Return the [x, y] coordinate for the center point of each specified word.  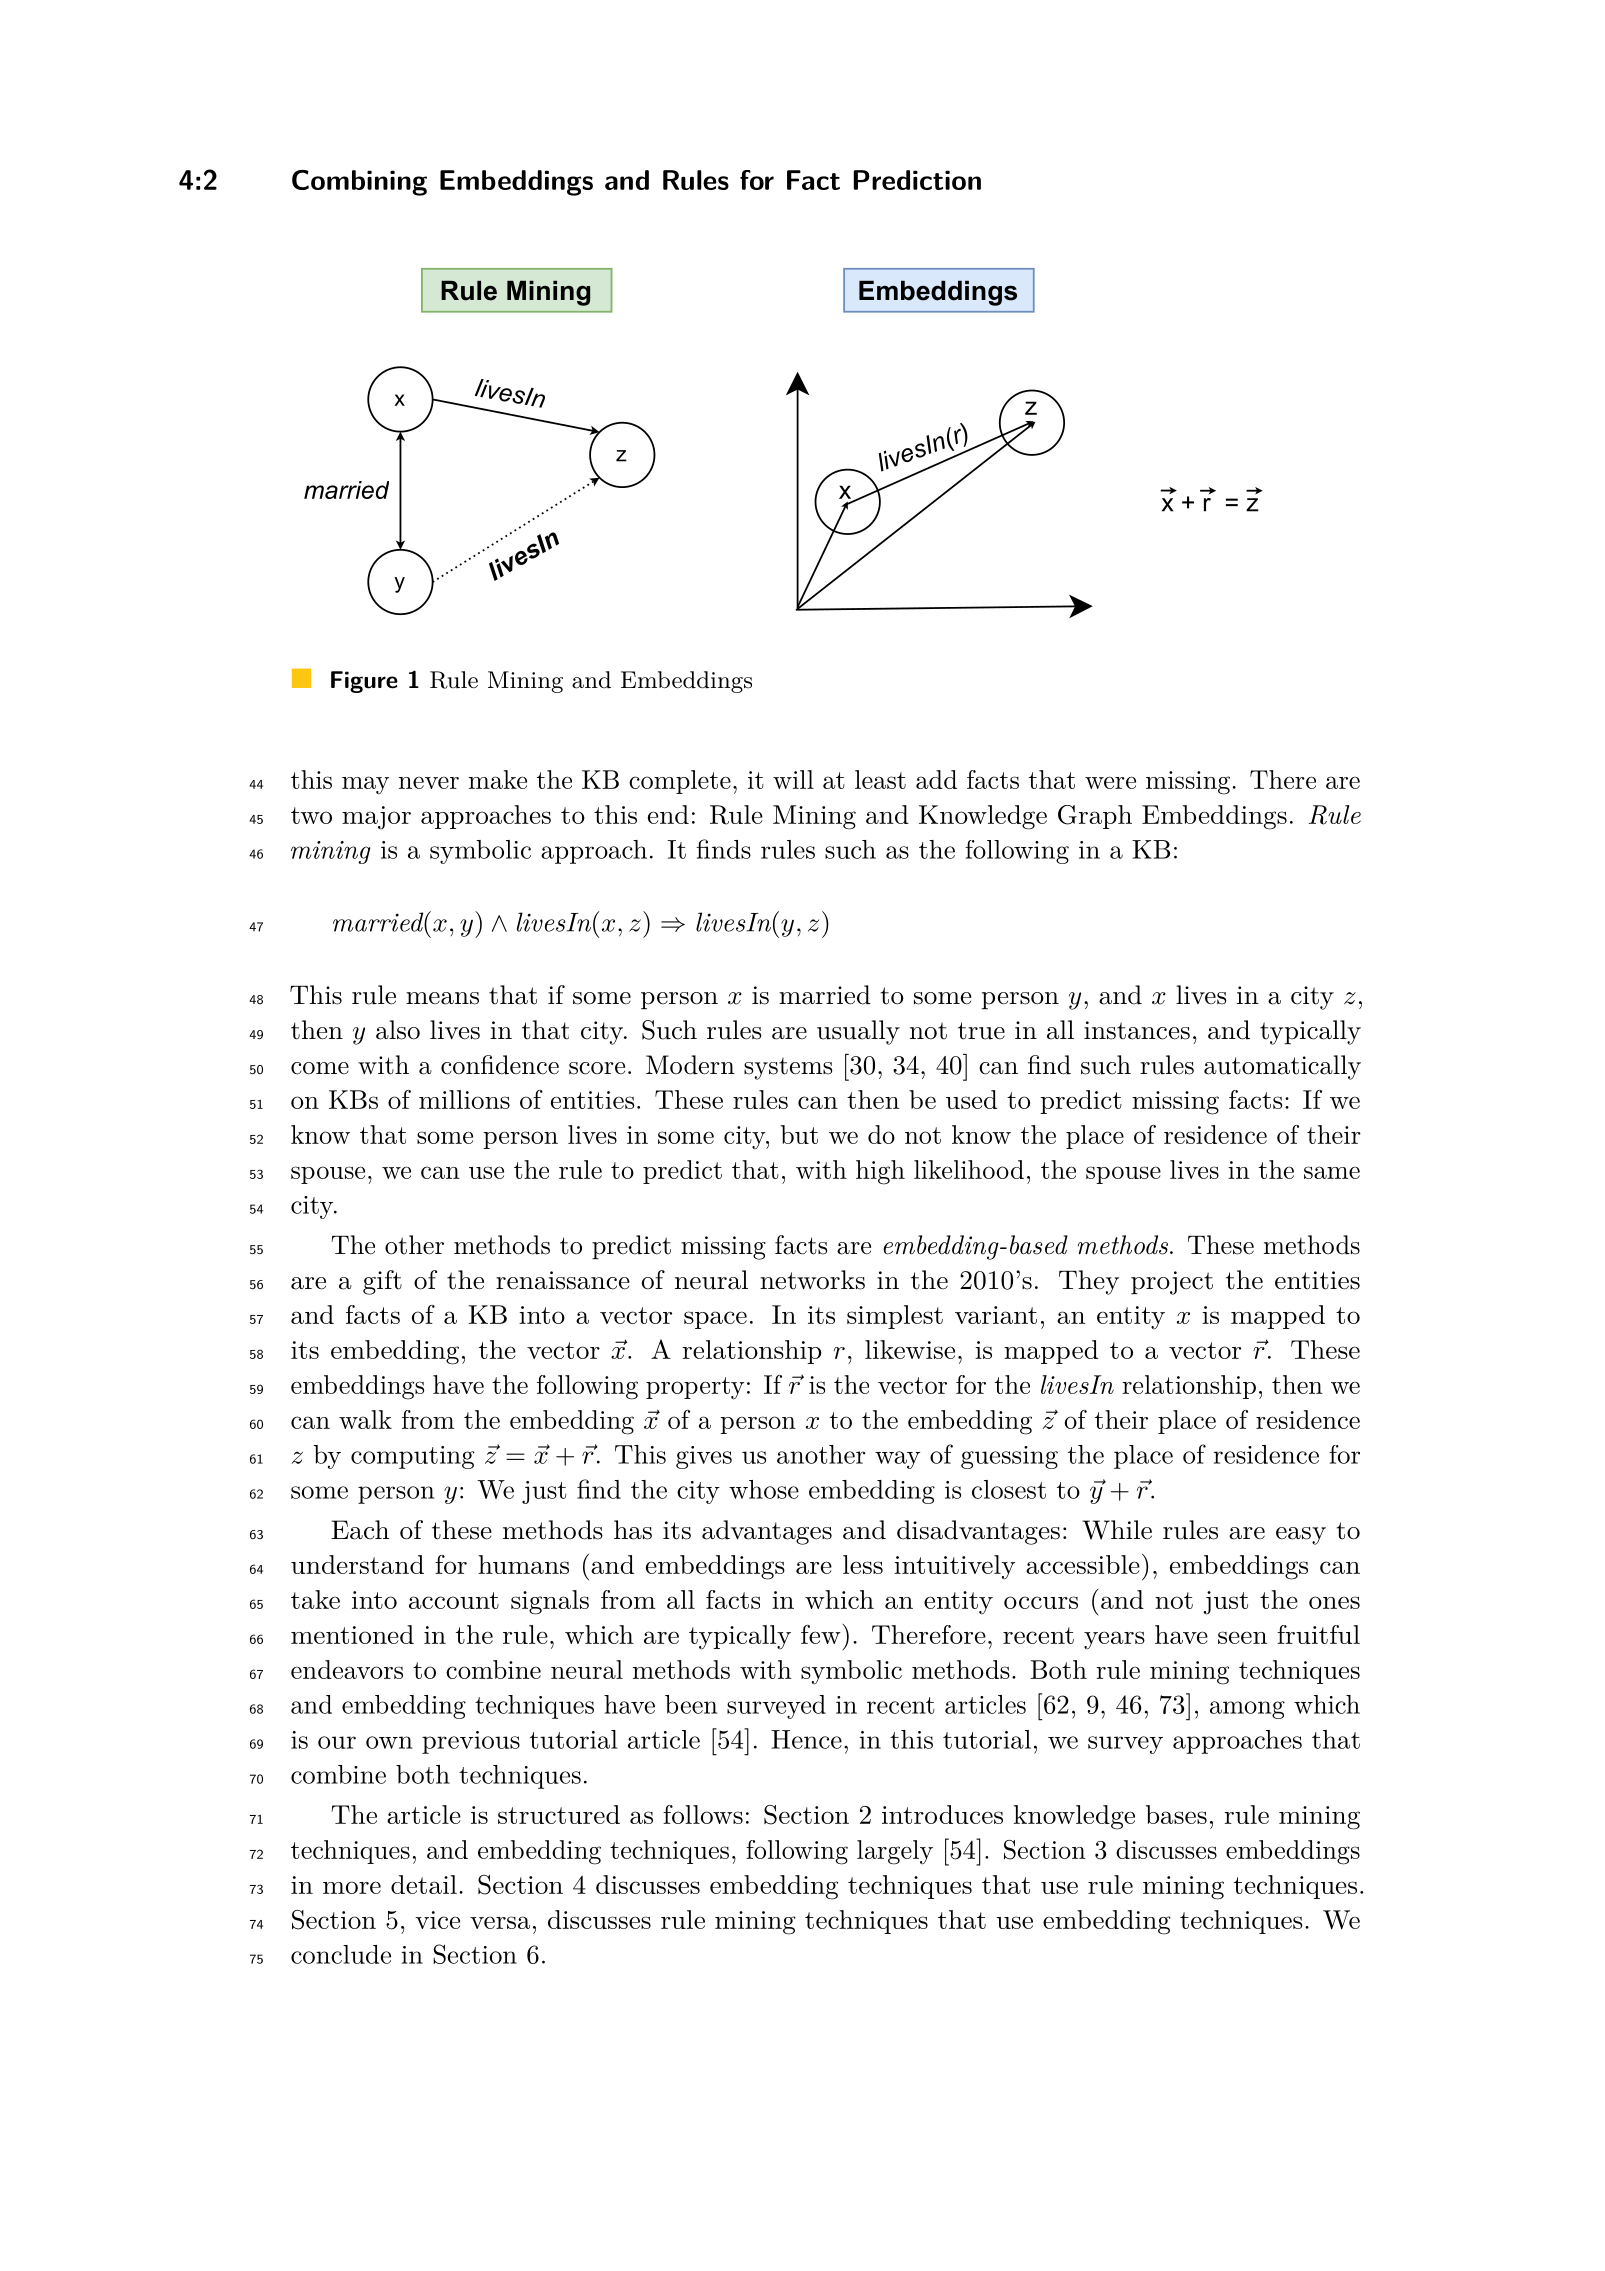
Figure [364, 682]
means [442, 998]
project [1172, 1283]
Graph [1095, 817]
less [863, 1564]
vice [437, 1920]
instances [1137, 1030]
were [1110, 782]
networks [812, 1280]
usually [858, 1032]
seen [1242, 1637]
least [880, 779]
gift [382, 1282]
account [454, 1600]
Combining [359, 183]
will [793, 779]
